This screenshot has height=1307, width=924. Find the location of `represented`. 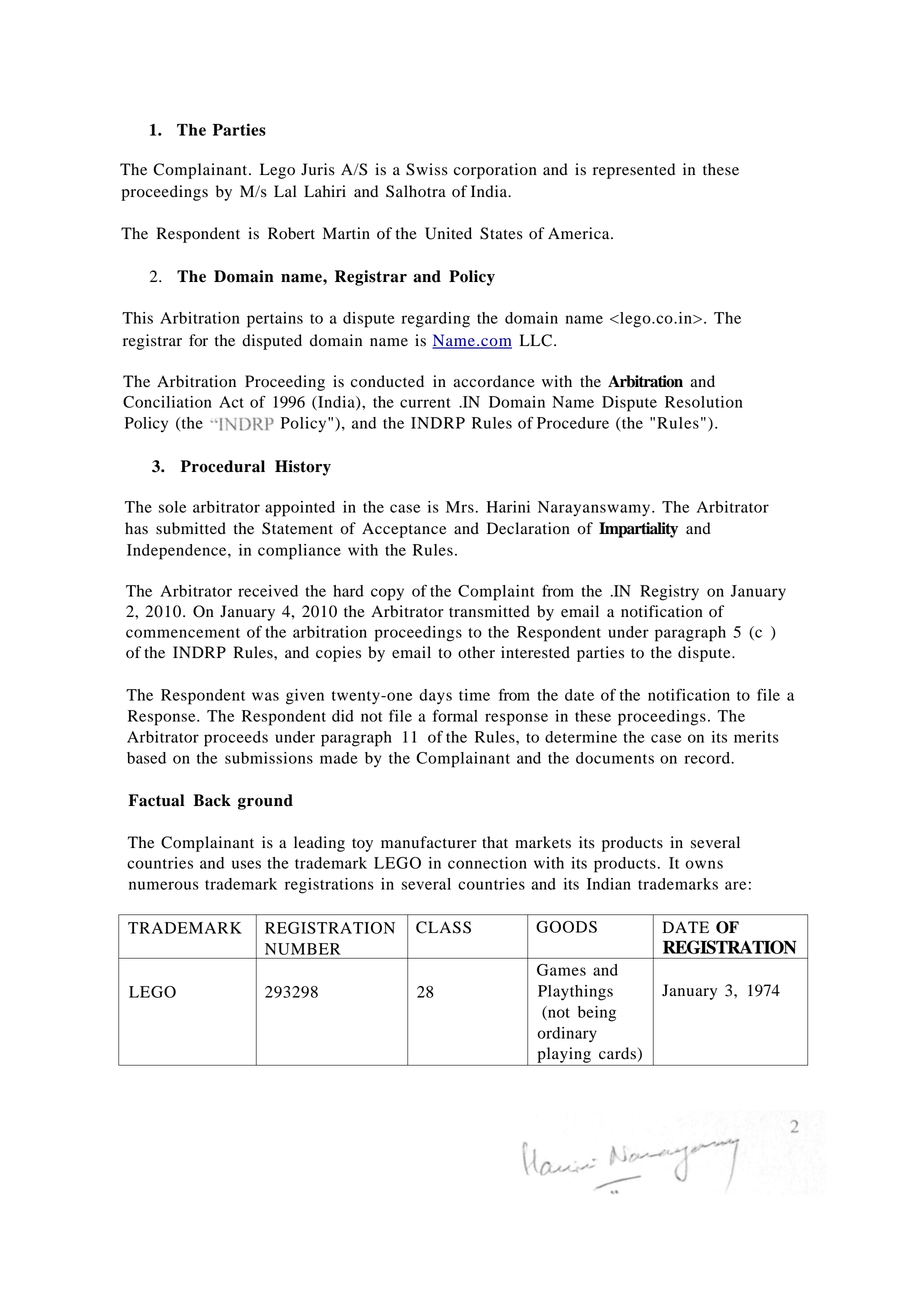

represented is located at coordinates (634, 171).
